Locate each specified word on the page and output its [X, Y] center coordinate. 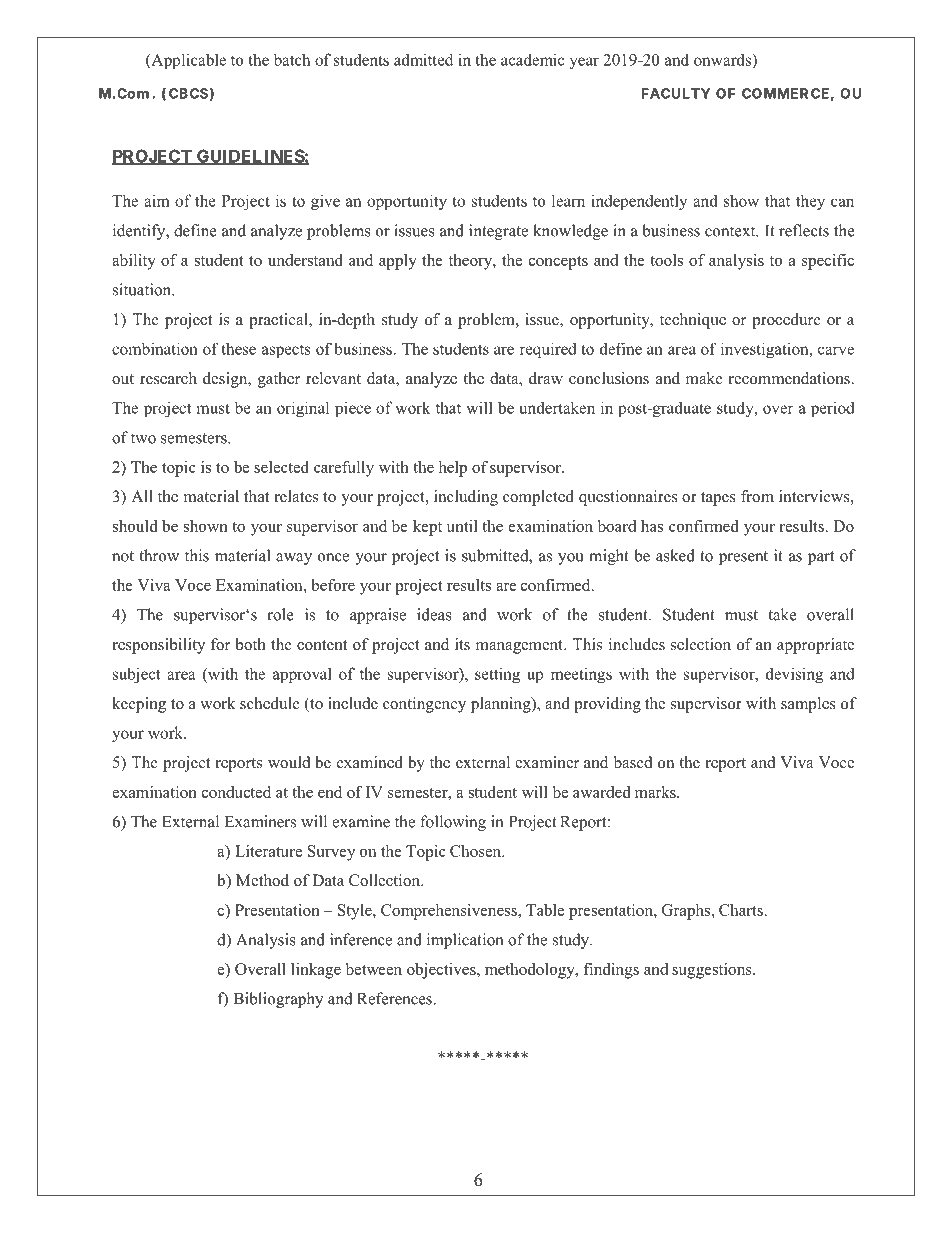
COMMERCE [785, 93]
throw [159, 555]
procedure [786, 321]
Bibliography [278, 1000]
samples [808, 705]
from [757, 496]
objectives [442, 971]
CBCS [188, 93]
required [548, 350]
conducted [236, 792]
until [462, 526]
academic [532, 59]
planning [502, 705]
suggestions [713, 971]
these [238, 349]
